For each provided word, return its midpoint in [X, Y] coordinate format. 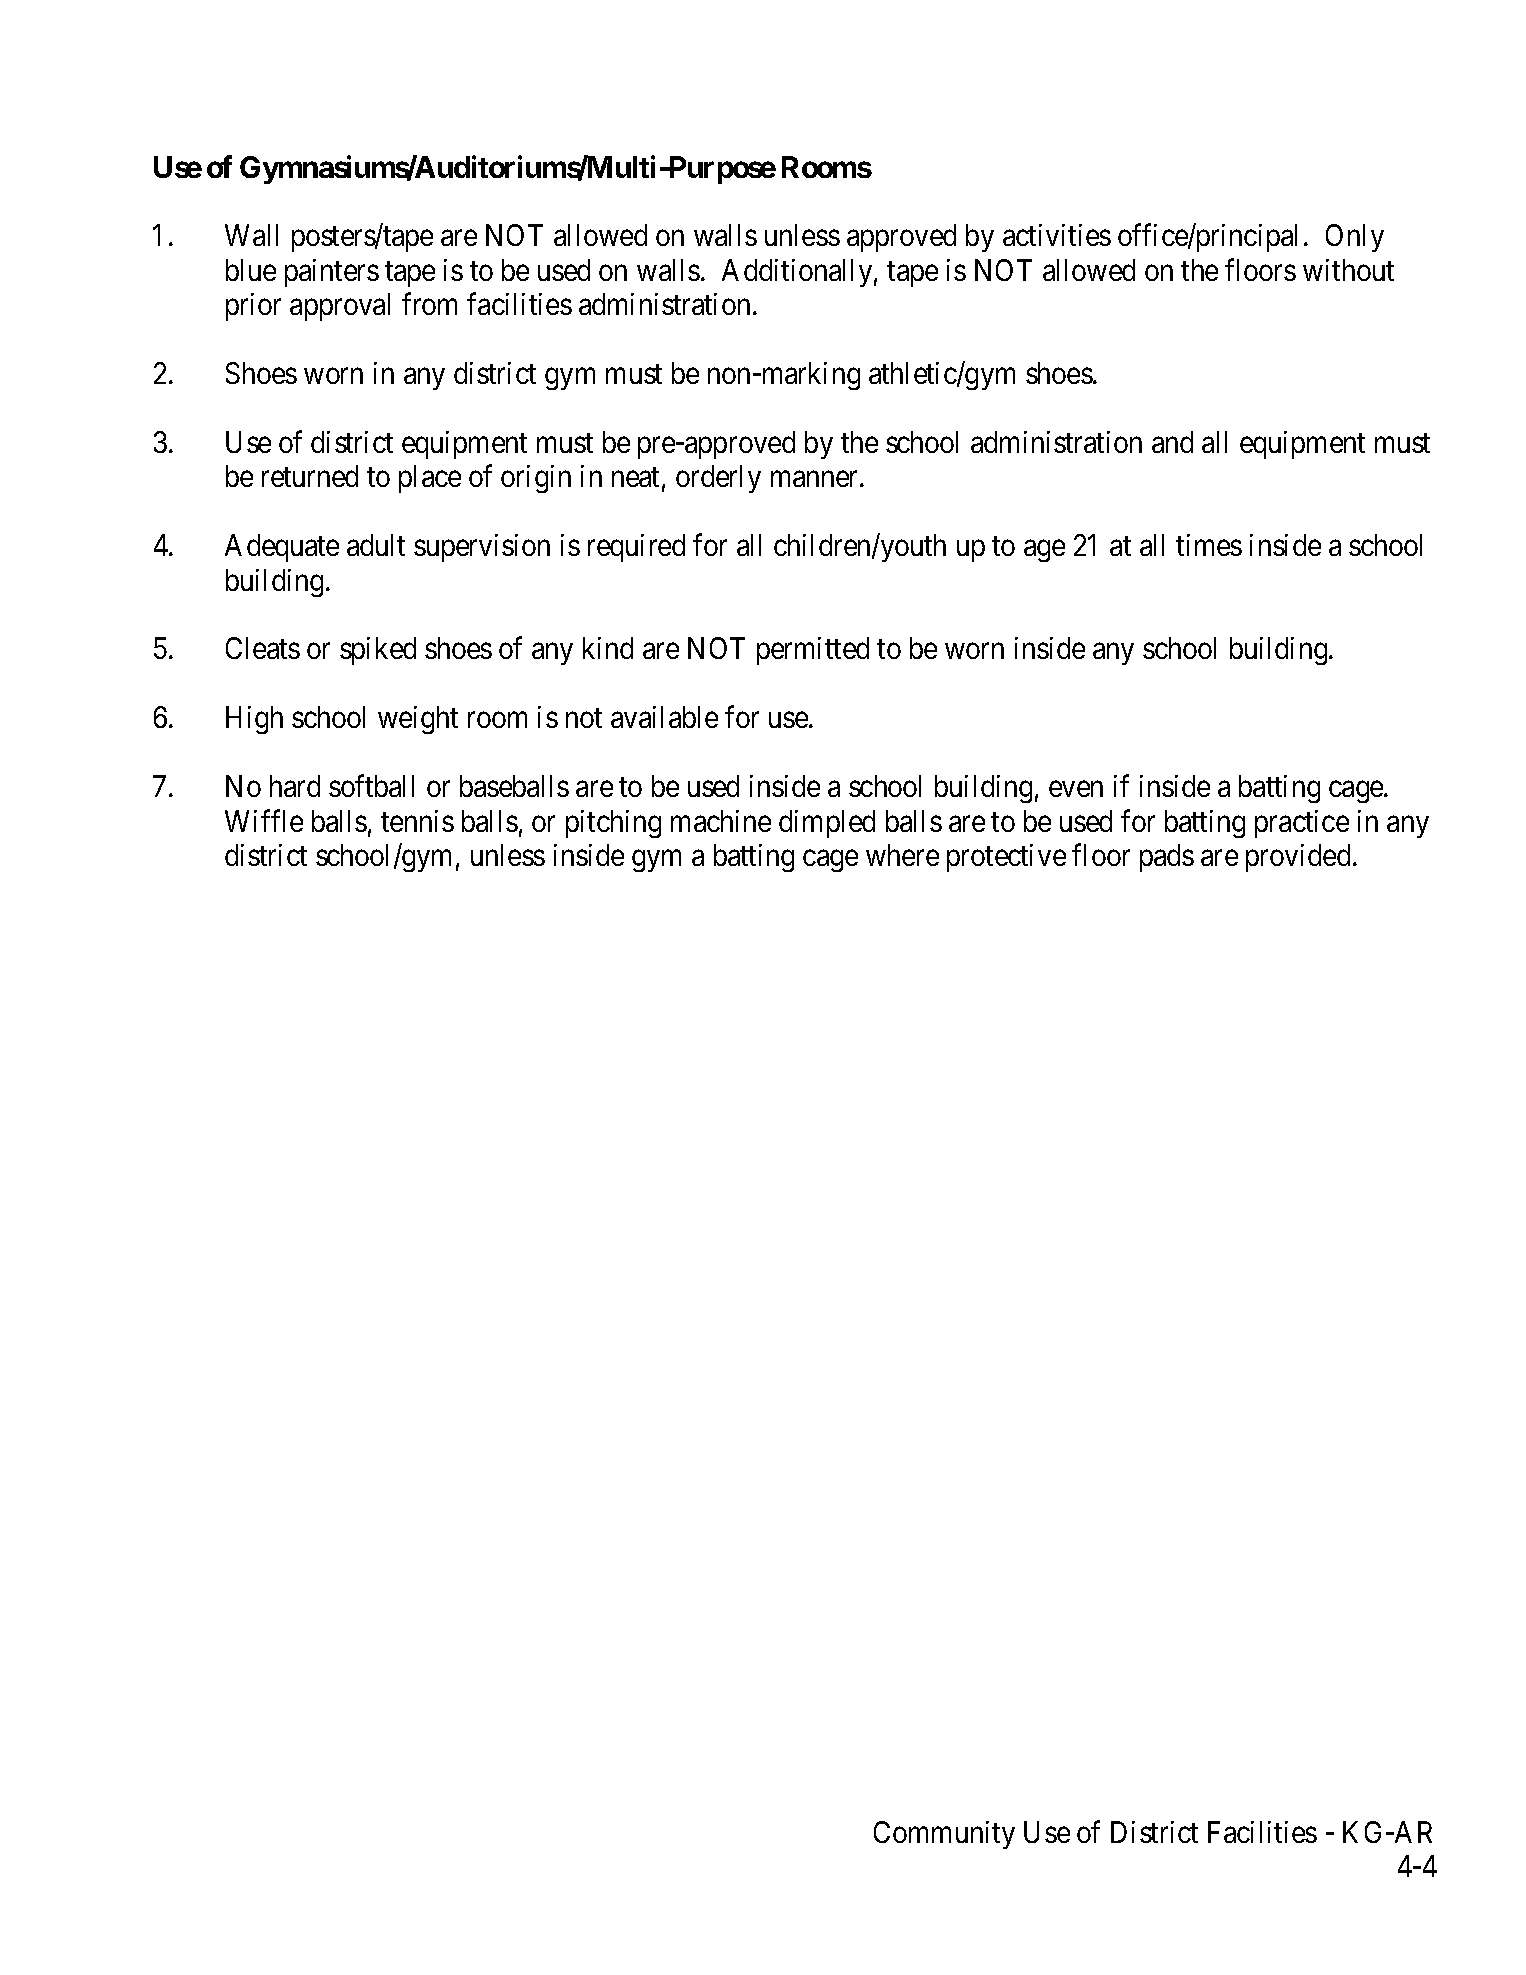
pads [1167, 858]
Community [944, 1835]
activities [1057, 235]
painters [332, 273]
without [1348, 270]
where [902, 855]
